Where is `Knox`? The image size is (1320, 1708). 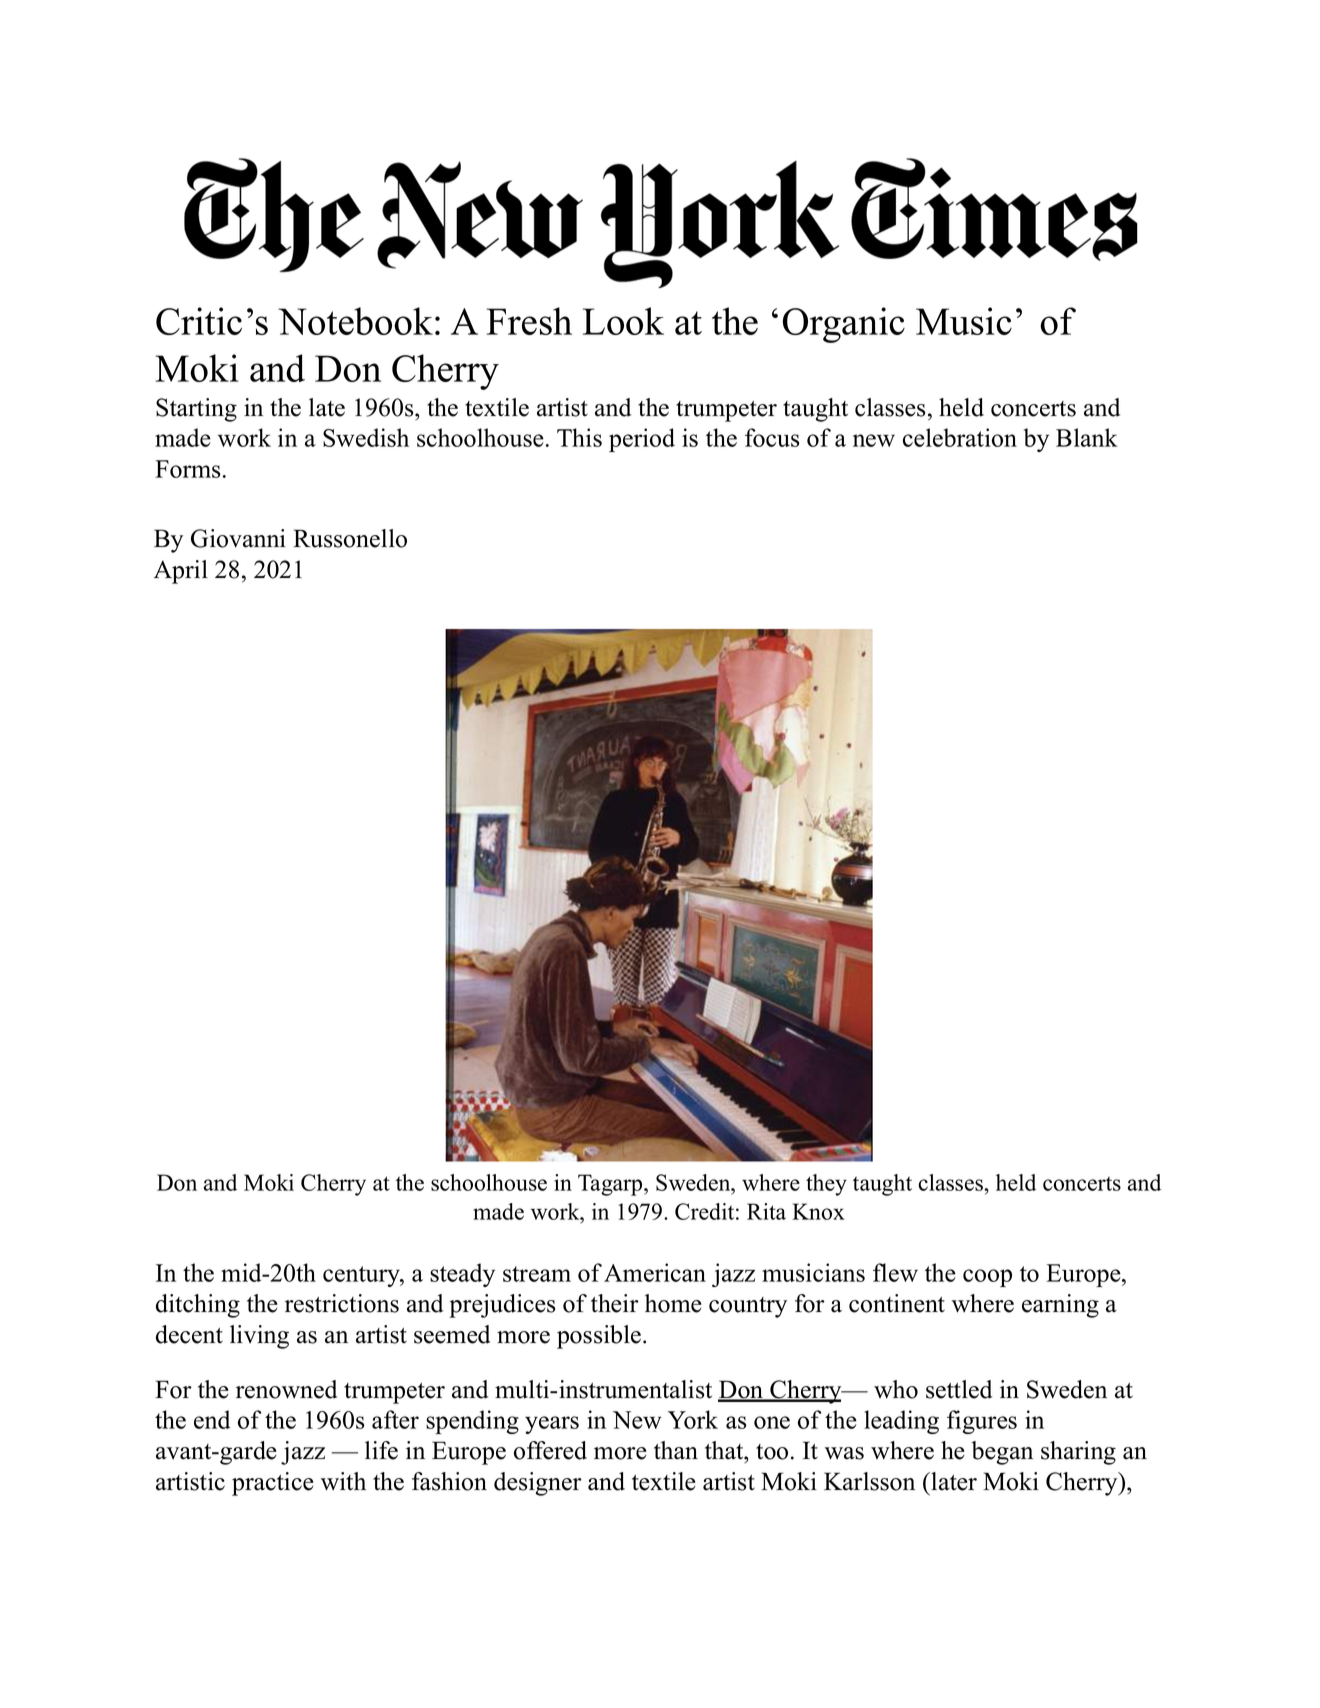
Knox is located at coordinates (818, 1211).
